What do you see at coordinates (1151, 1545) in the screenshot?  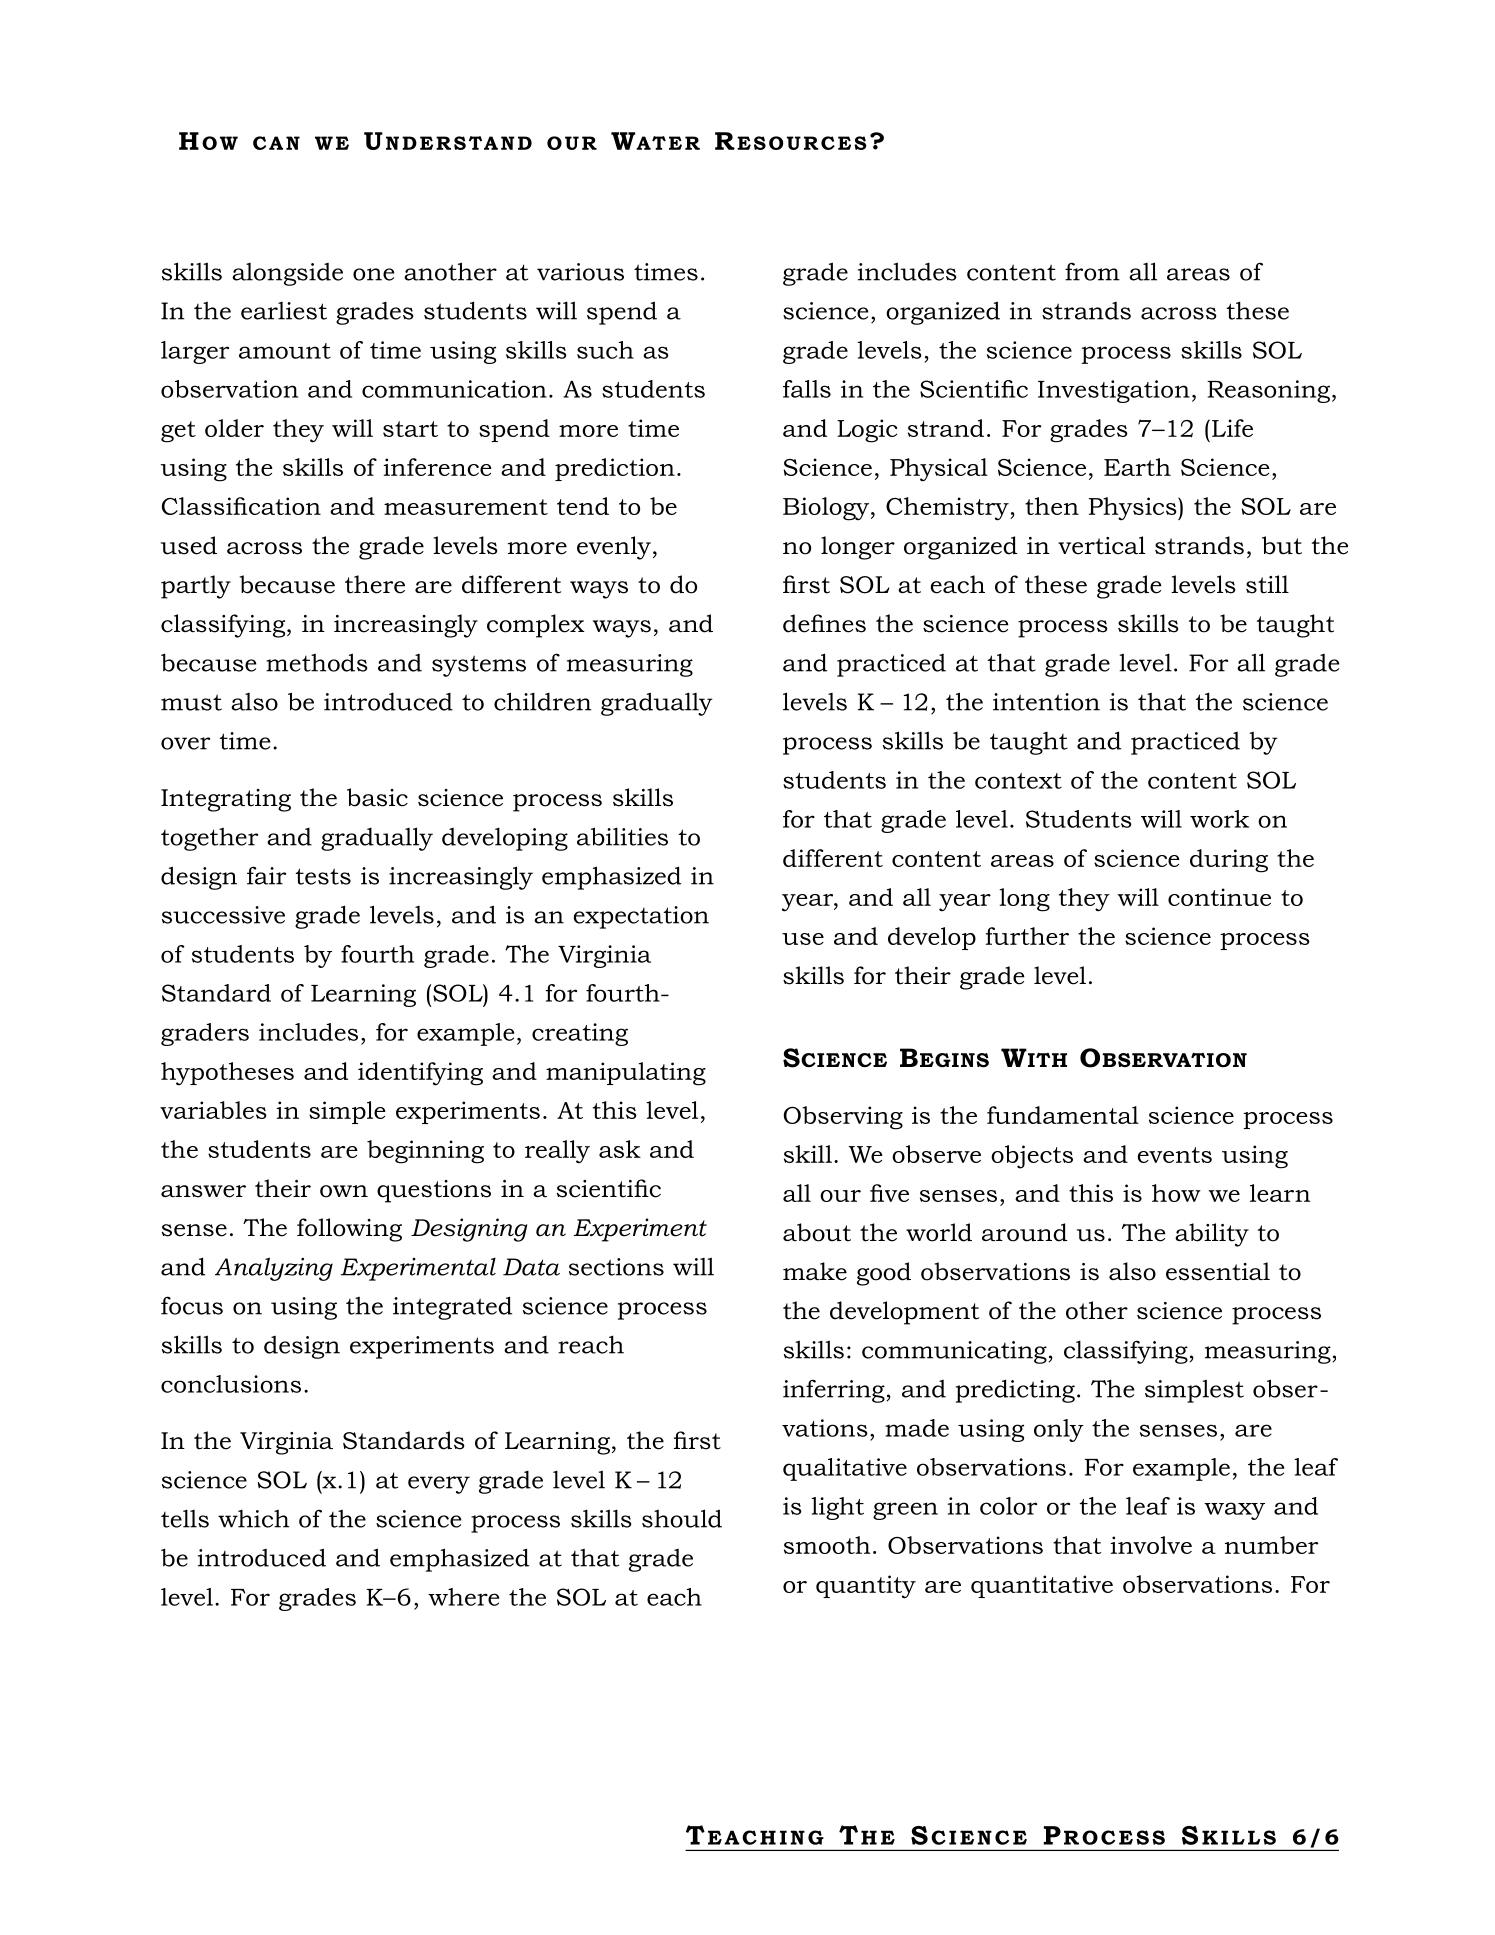 I see `involve` at bounding box center [1151, 1545].
